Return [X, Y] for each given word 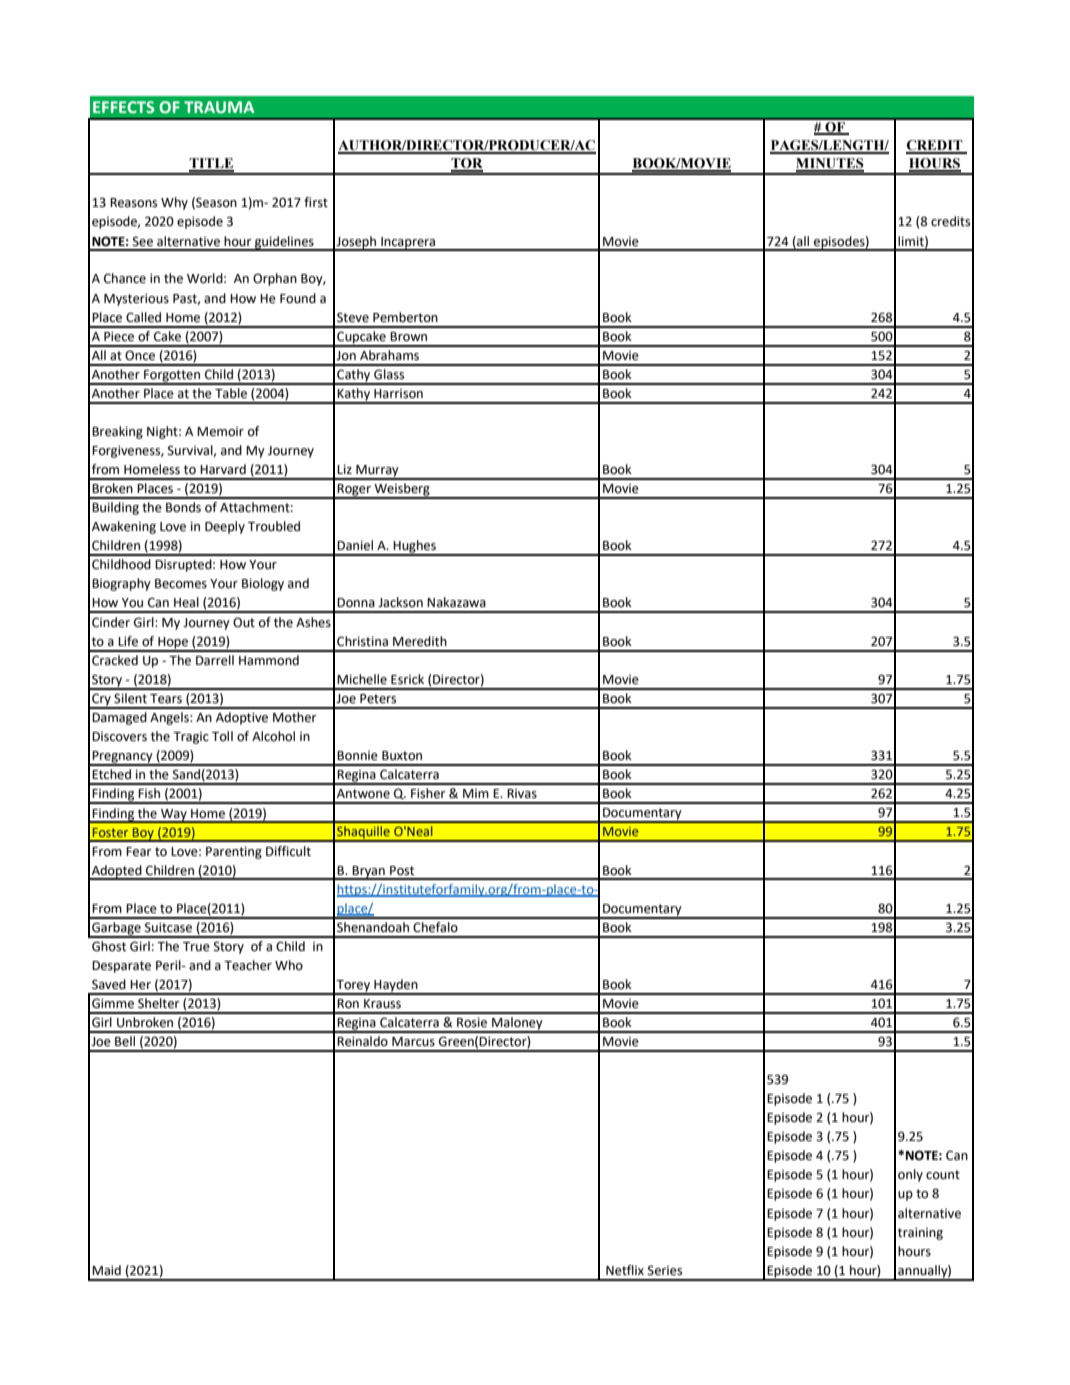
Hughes [414, 547]
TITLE [211, 164]
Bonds [183, 507]
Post [402, 871]
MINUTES [830, 164]
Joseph [356, 243]
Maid [106, 1270]
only [910, 1175]
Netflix [625, 1270]
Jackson [400, 602]
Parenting [234, 852]
